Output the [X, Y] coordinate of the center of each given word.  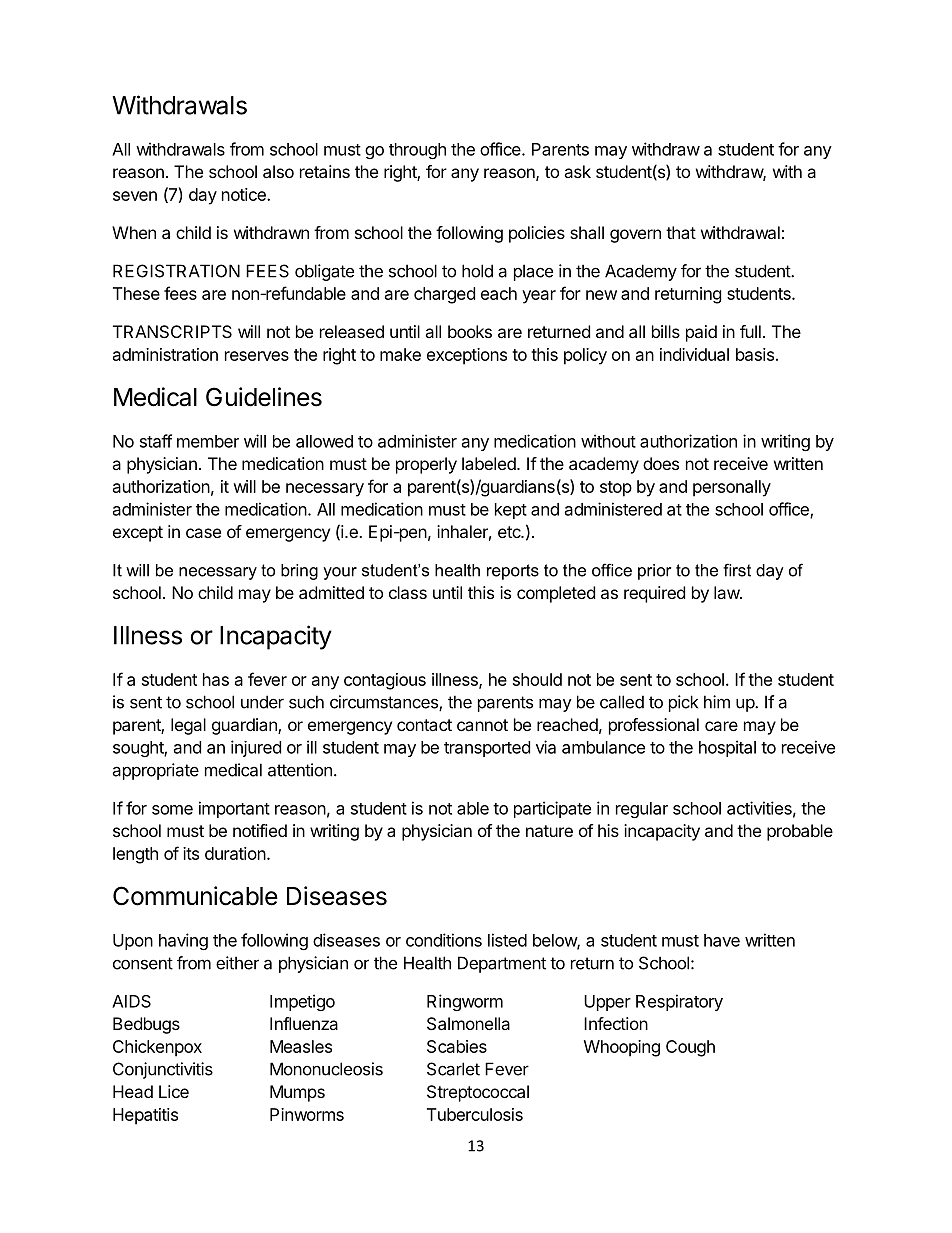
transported [487, 749]
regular [642, 810]
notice [245, 194]
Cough [690, 1048]
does [661, 463]
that [681, 232]
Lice [174, 1091]
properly [426, 465]
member [208, 441]
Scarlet [453, 1069]
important [234, 809]
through [417, 151]
